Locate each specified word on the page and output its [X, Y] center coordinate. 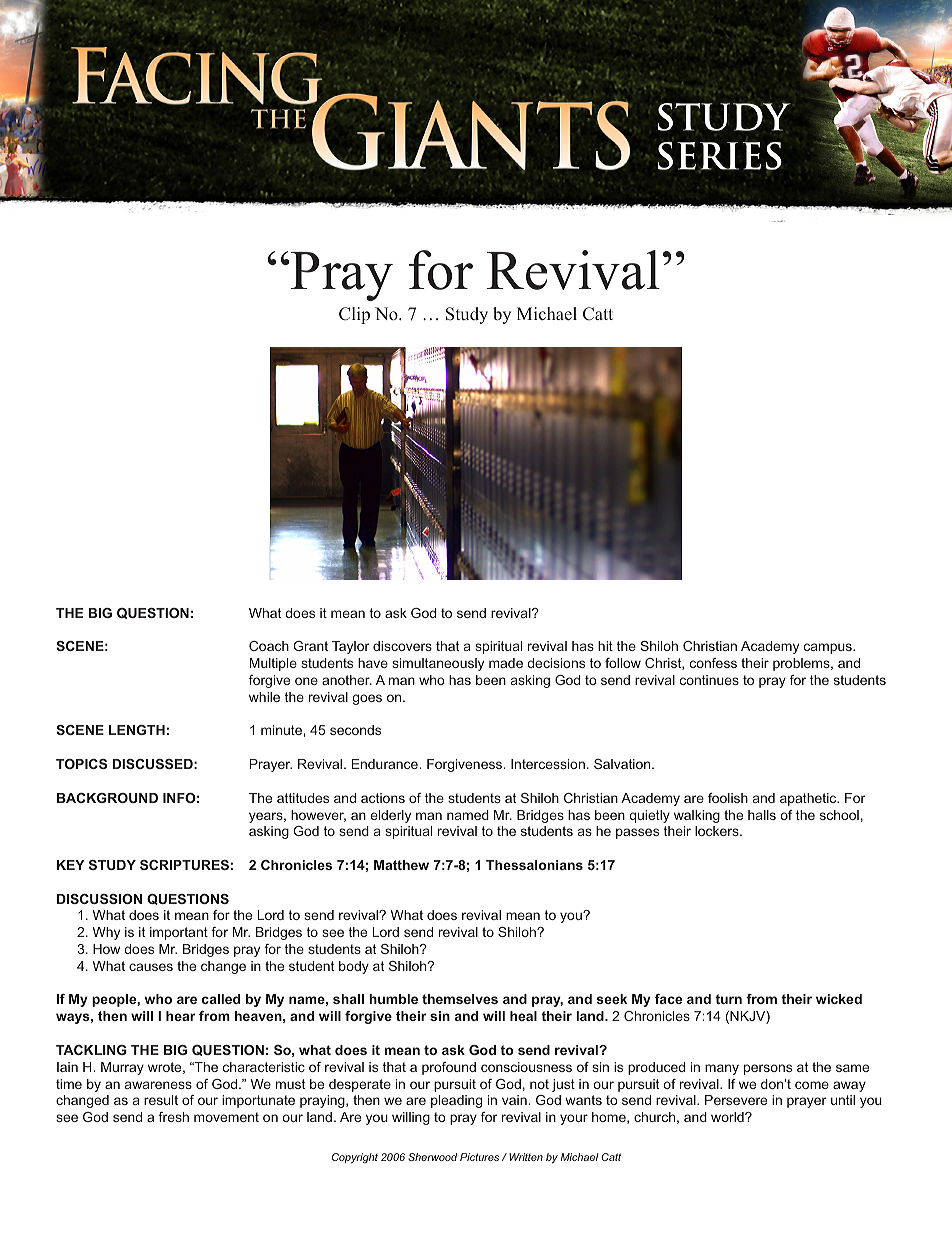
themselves [460, 999]
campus [829, 648]
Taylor [350, 647]
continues [709, 680]
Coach [269, 646]
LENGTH [137, 730]
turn [728, 999]
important [179, 933]
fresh [173, 1117]
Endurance [386, 764]
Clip [354, 315]
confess [713, 663]
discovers [402, 646]
